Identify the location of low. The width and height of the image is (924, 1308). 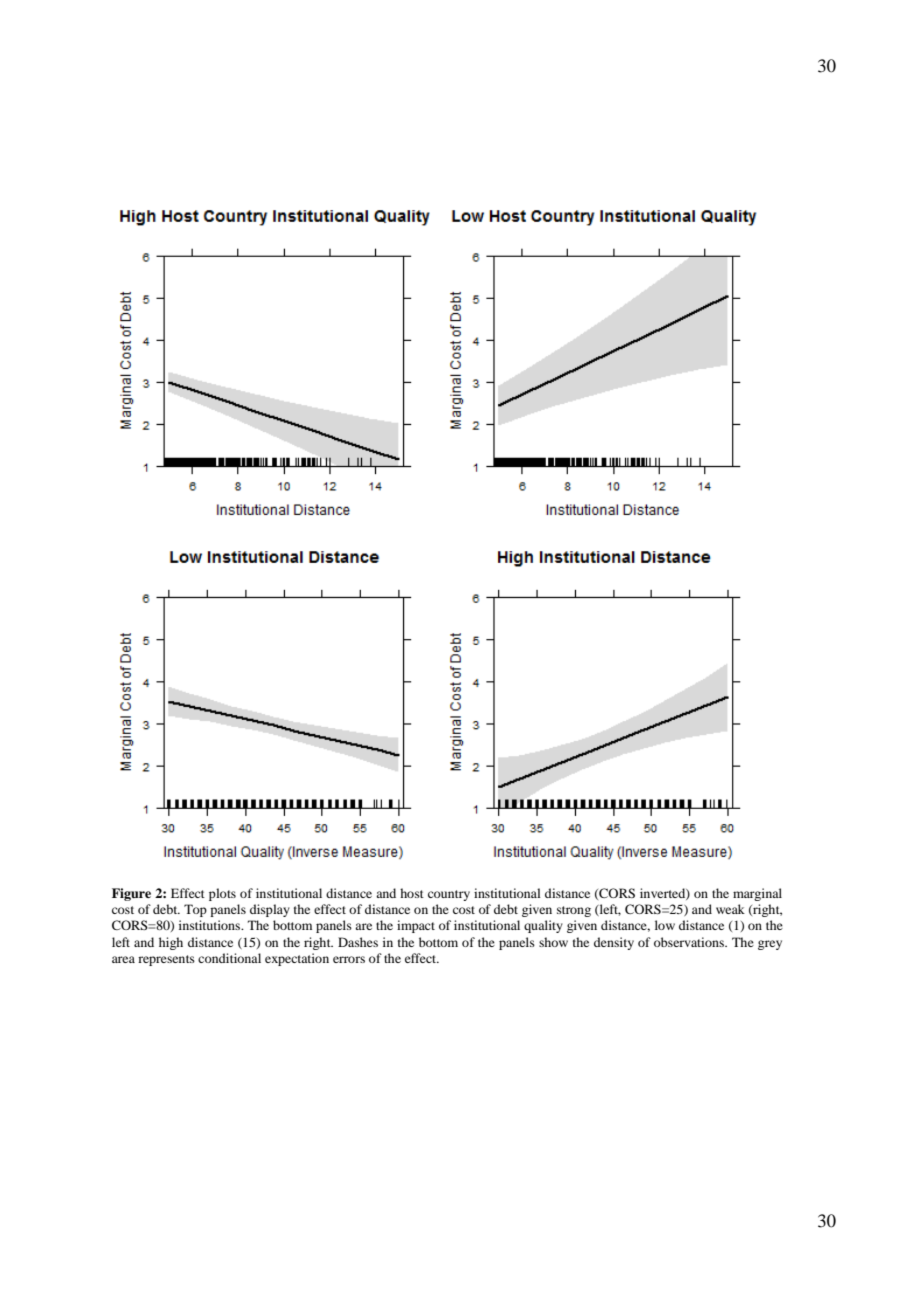
(665, 925).
